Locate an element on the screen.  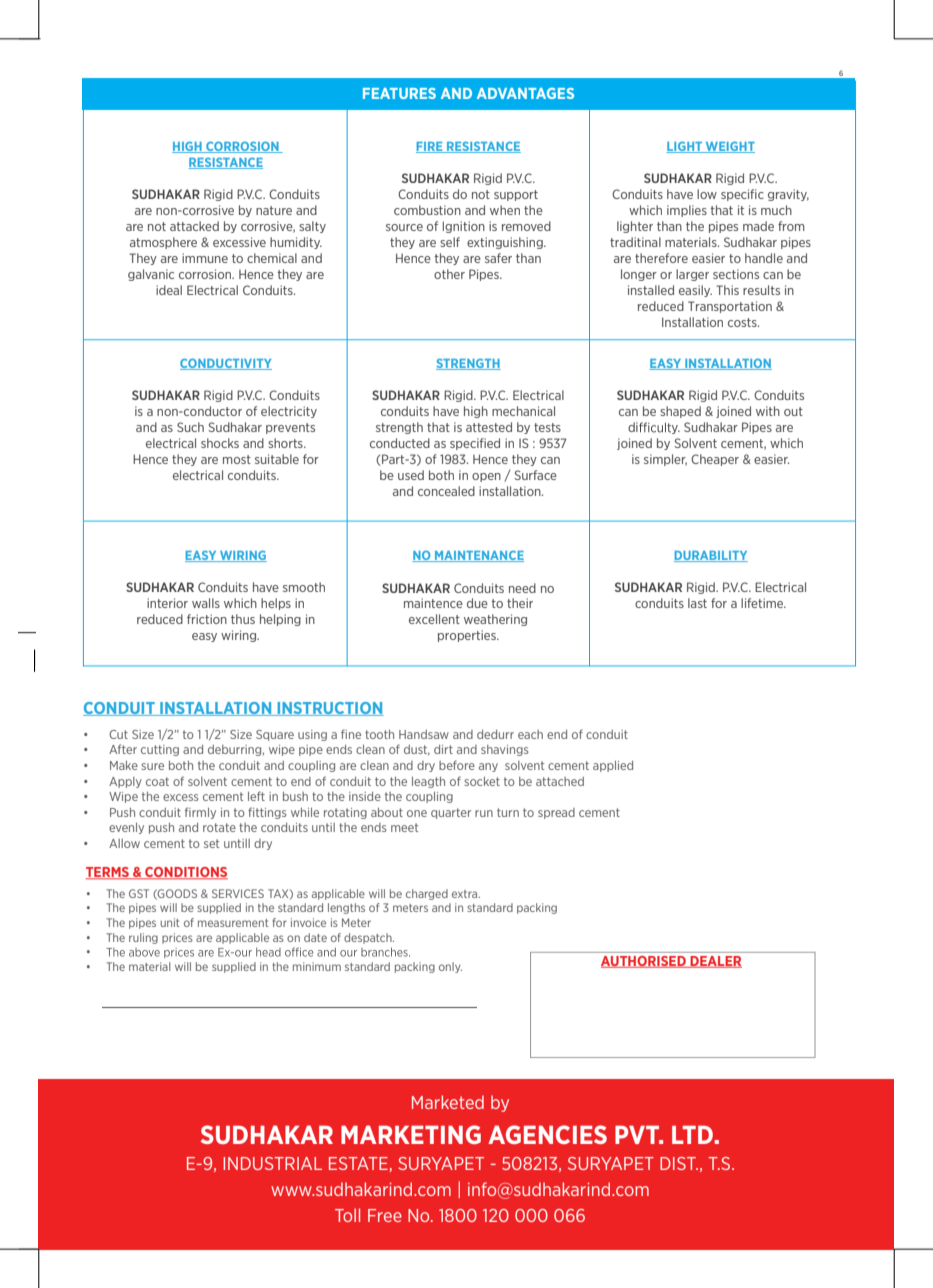
WEIGHT is located at coordinates (729, 147).
